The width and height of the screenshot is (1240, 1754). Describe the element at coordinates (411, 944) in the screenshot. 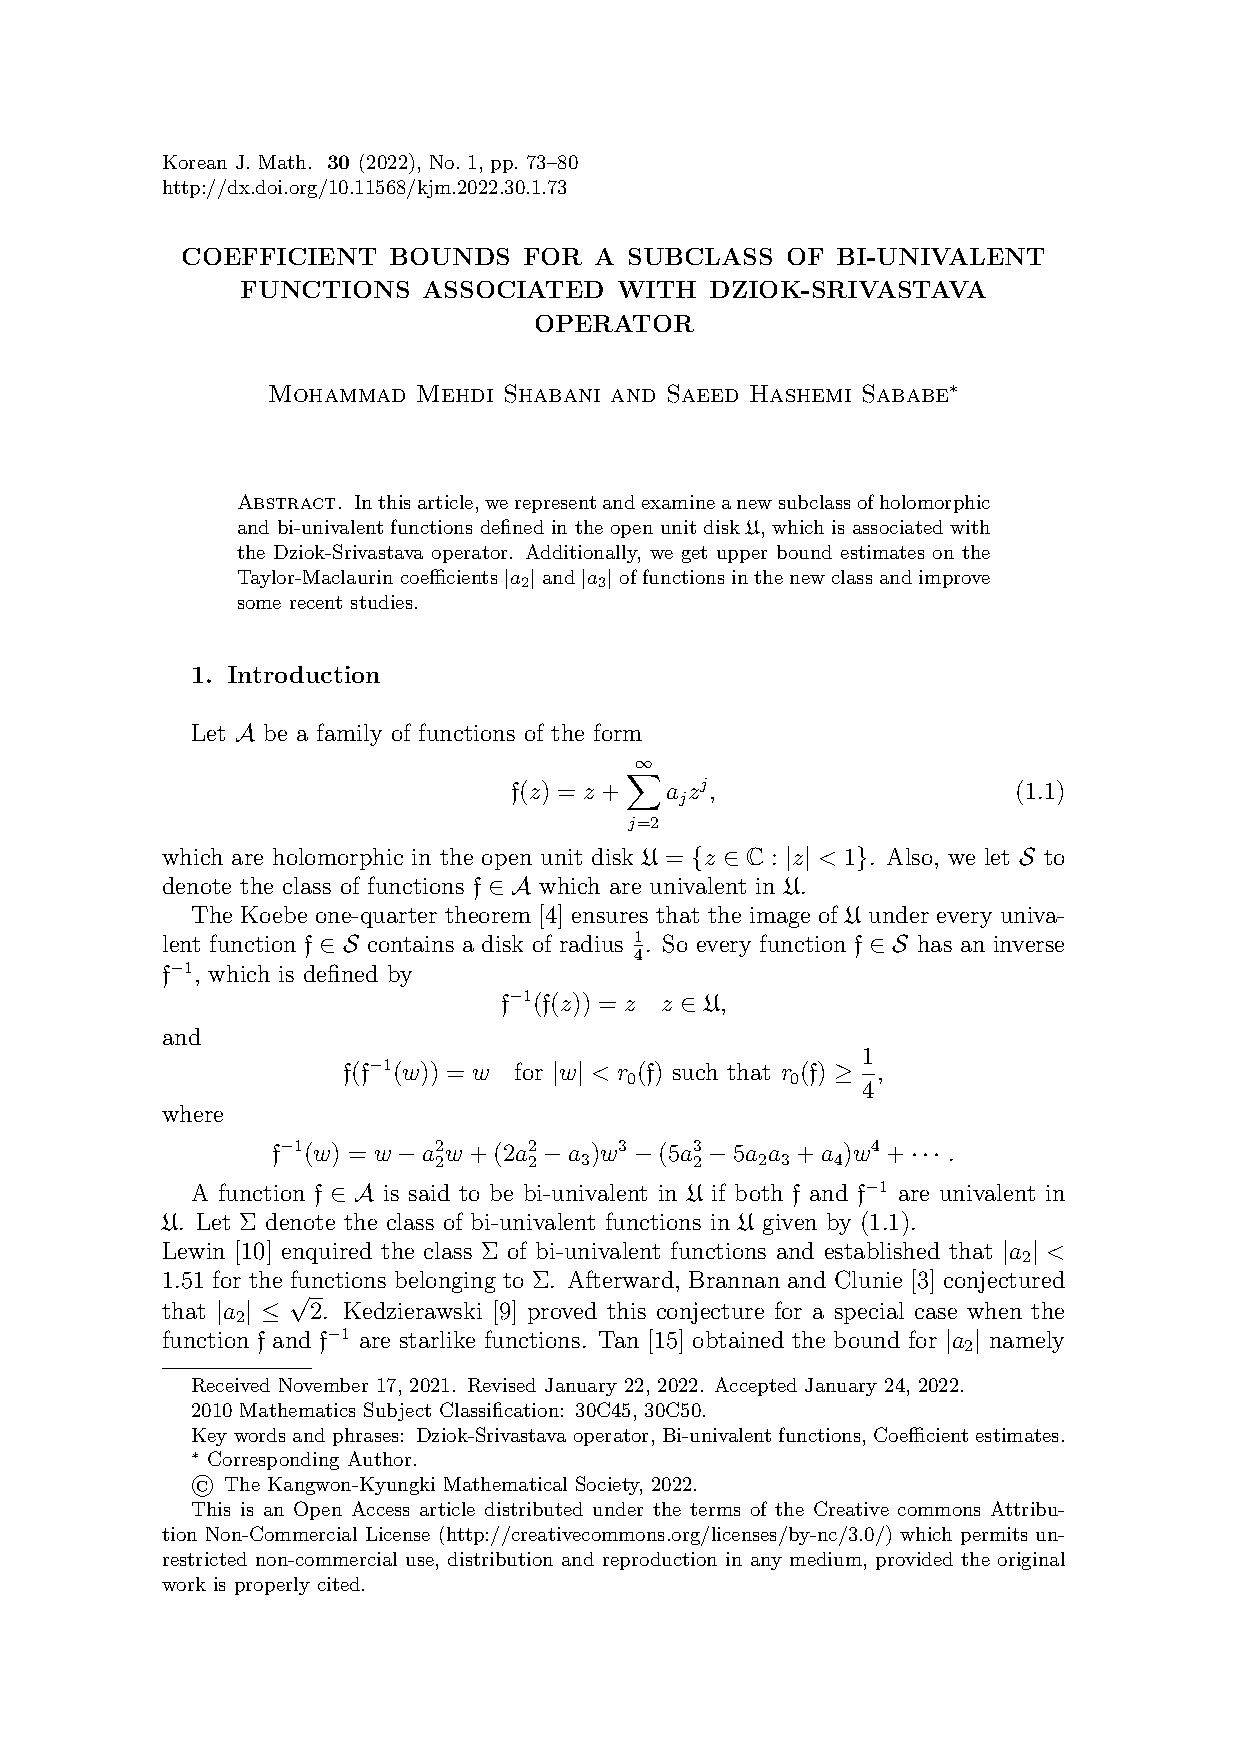

I see `contains` at that location.
